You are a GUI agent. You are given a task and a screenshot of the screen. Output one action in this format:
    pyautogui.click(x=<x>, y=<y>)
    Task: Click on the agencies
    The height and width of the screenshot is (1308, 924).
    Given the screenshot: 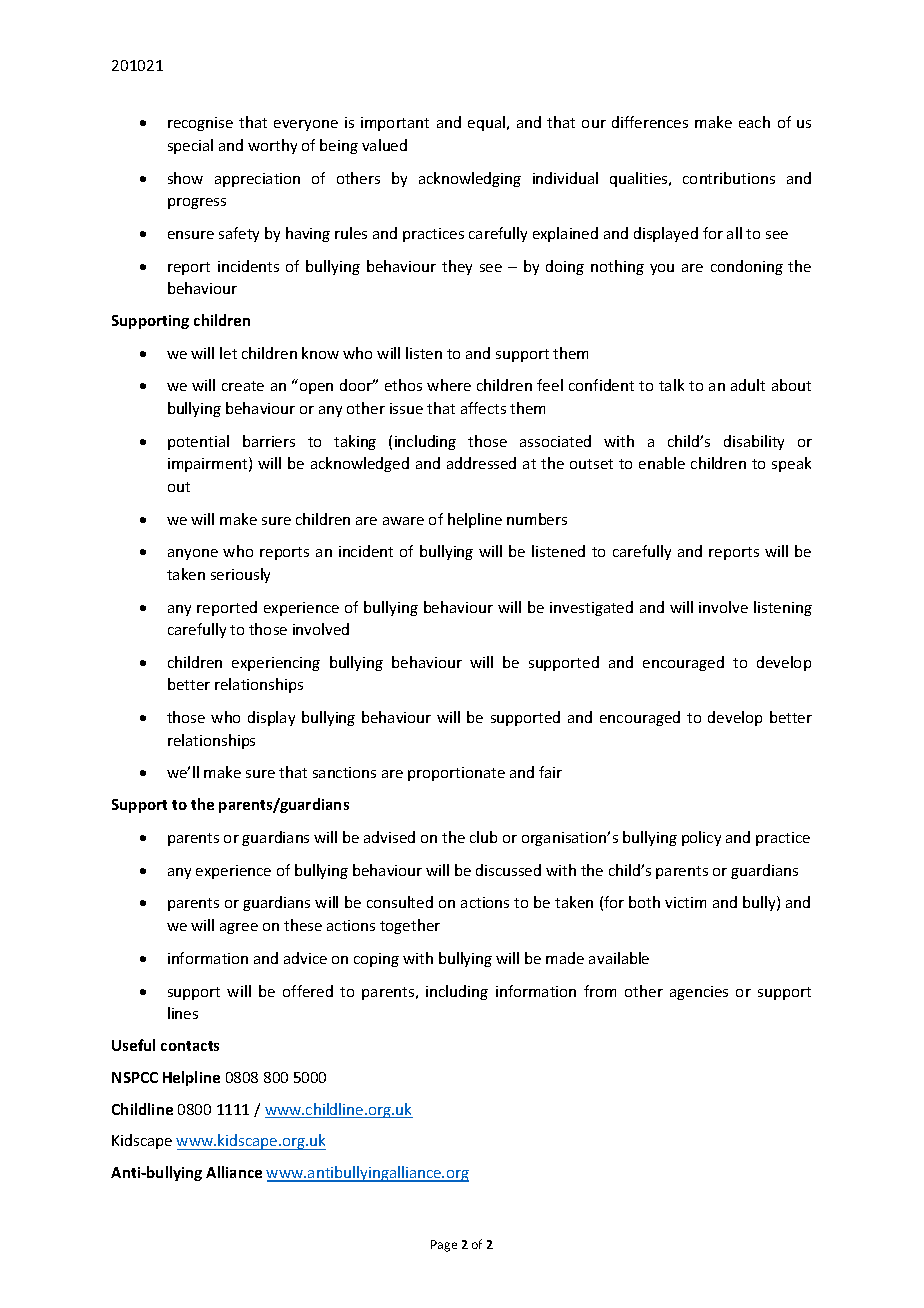 What is the action you would take?
    pyautogui.click(x=699, y=993)
